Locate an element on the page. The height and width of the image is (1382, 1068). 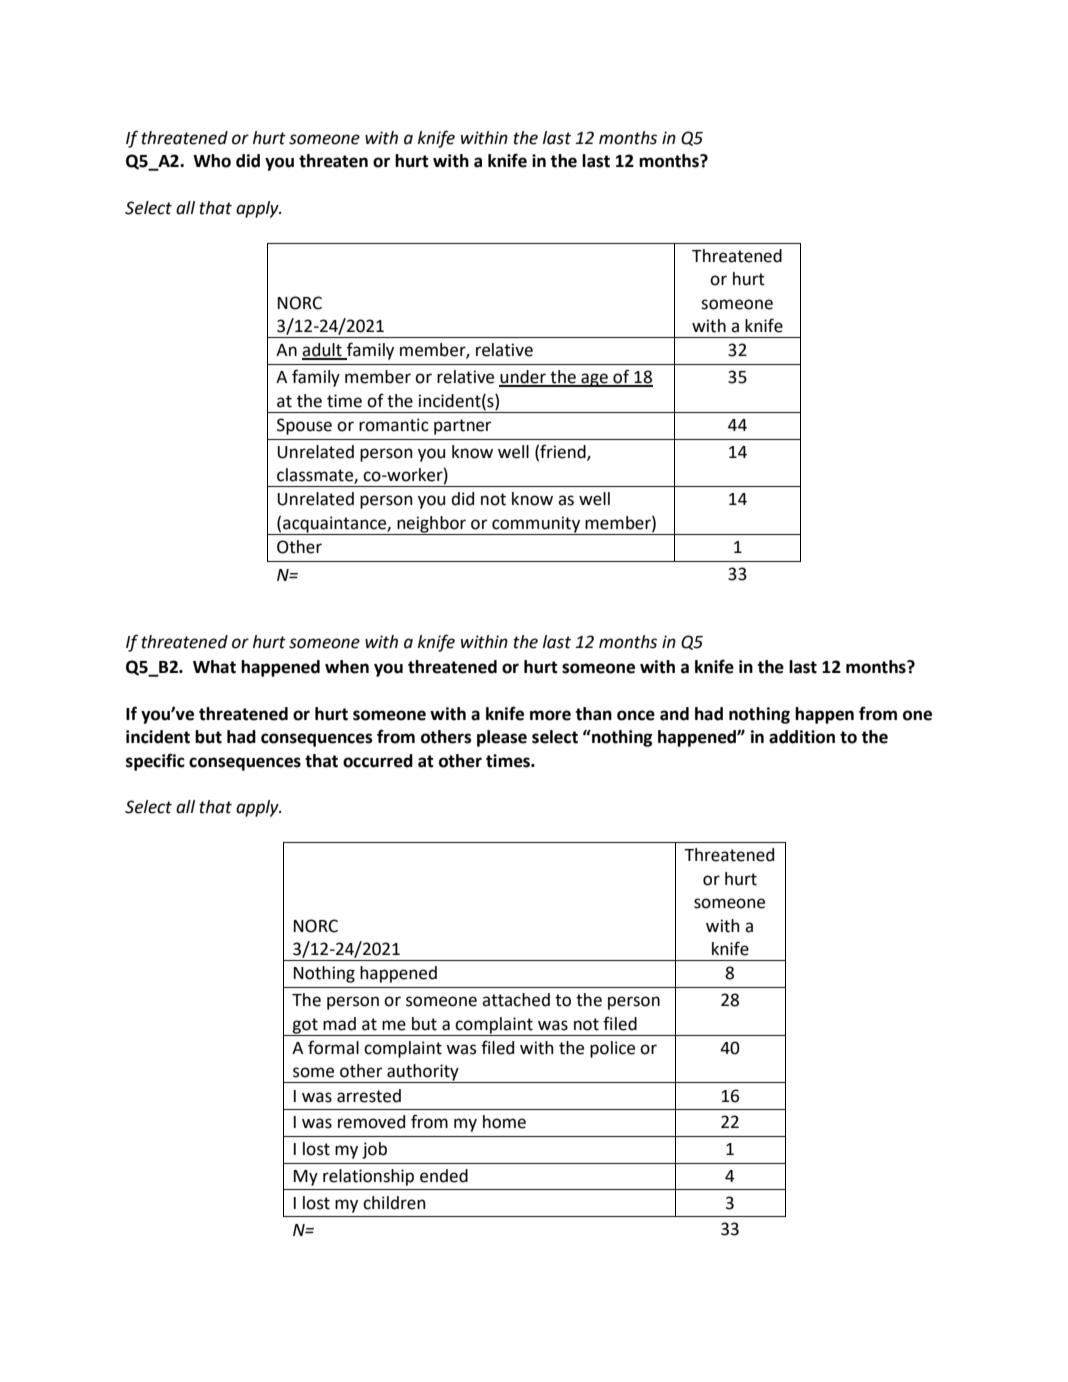
specific is located at coordinates (155, 762).
